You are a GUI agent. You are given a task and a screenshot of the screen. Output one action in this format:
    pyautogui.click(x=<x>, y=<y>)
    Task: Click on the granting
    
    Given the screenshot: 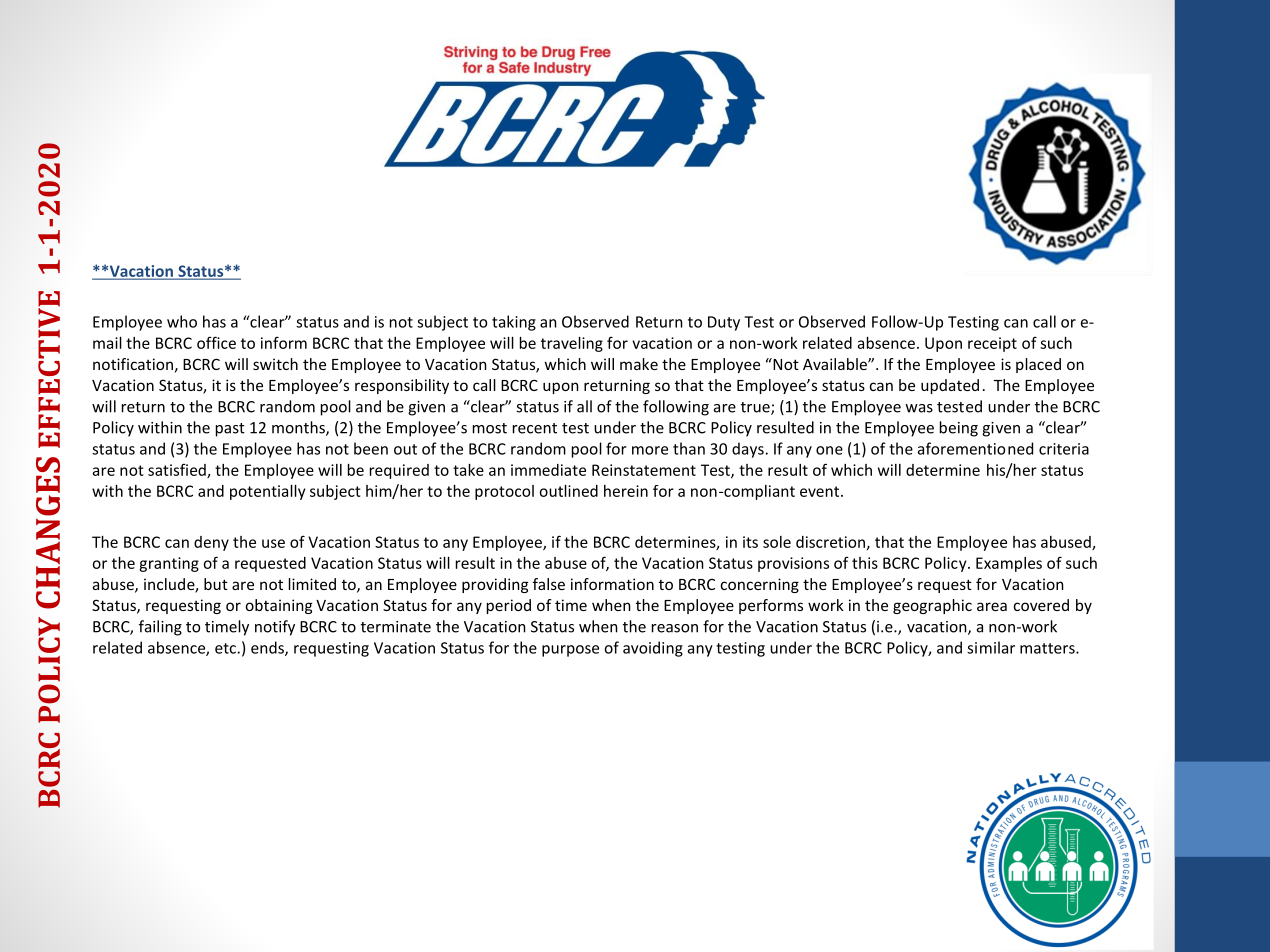 What is the action you would take?
    pyautogui.click(x=169, y=564)
